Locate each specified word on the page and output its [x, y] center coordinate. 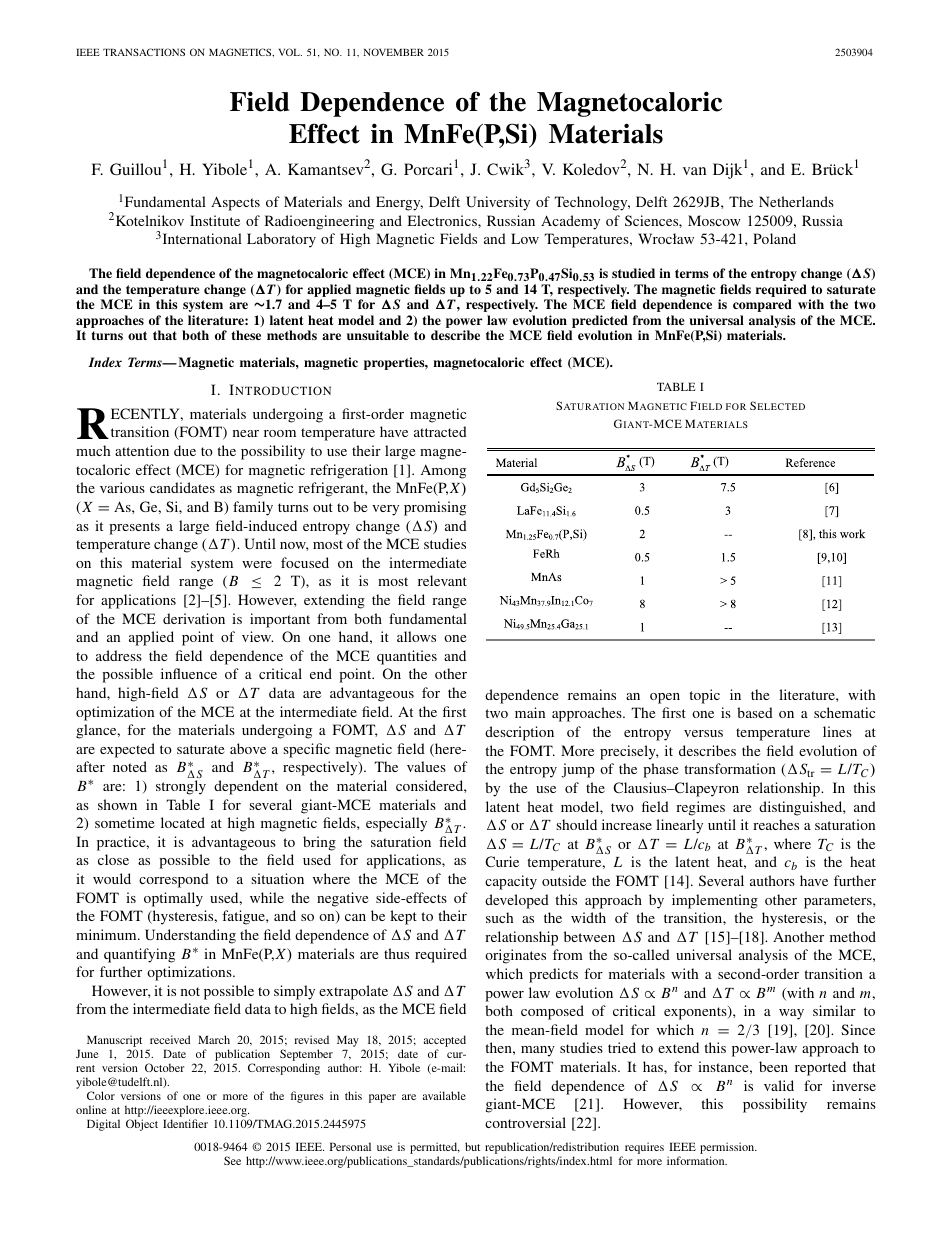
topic [704, 696]
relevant [442, 580]
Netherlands [796, 201]
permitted [435, 1148]
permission [728, 1148]
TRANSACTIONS [144, 52]
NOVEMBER [394, 52]
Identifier [185, 1123]
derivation [194, 618]
